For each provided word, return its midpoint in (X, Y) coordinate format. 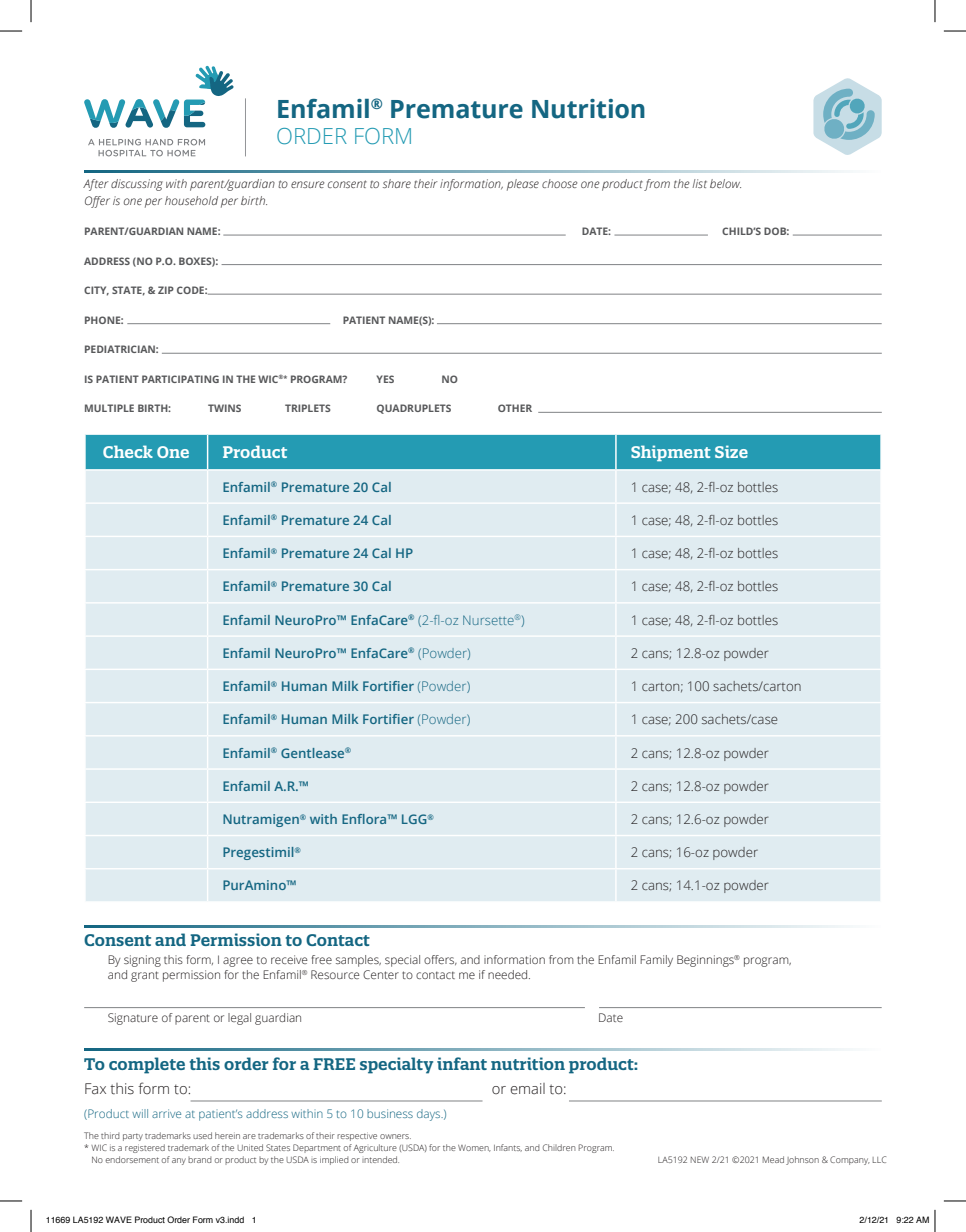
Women (474, 1148)
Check (128, 451)
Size (731, 451)
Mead (773, 1159)
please (523, 185)
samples (358, 961)
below (725, 183)
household (191, 200)
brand (200, 1160)
